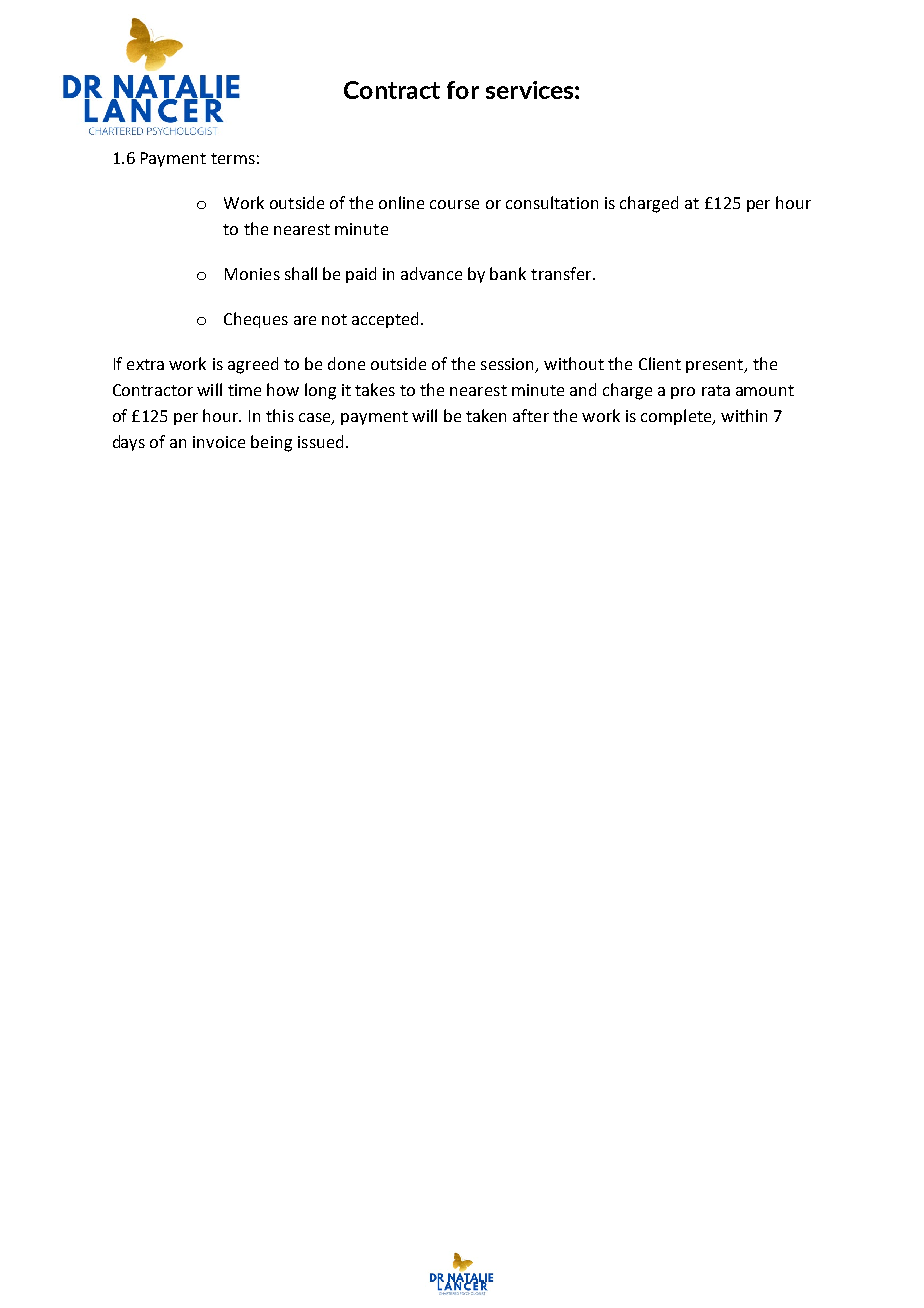 Image resolution: width=924 pixels, height=1308 pixels. What do you see at coordinates (431, 273) in the page?
I see `advance` at bounding box center [431, 273].
